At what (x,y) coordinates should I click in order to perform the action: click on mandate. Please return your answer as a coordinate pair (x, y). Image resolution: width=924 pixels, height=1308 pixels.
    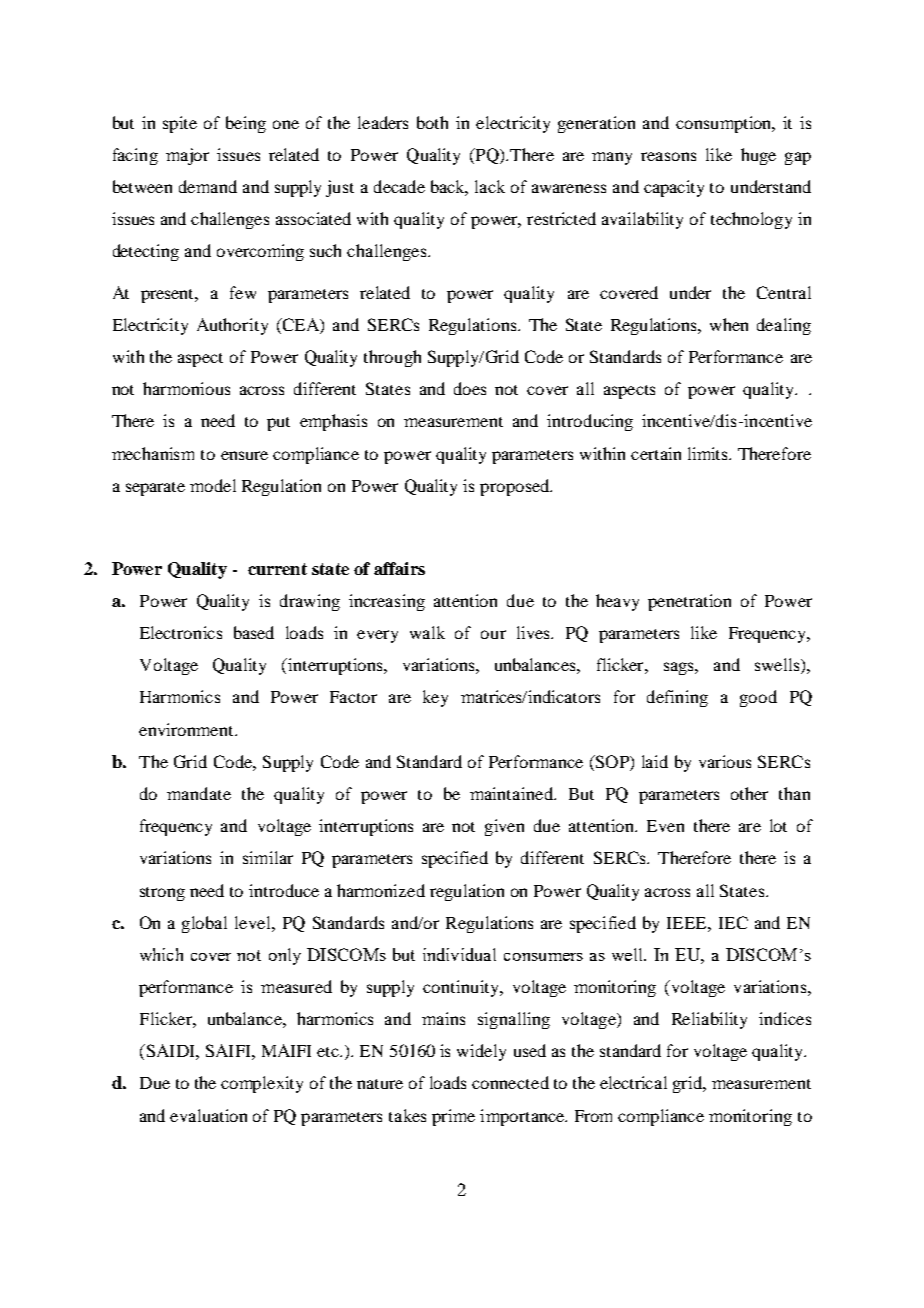
    Looking at the image, I should click on (199, 793).
